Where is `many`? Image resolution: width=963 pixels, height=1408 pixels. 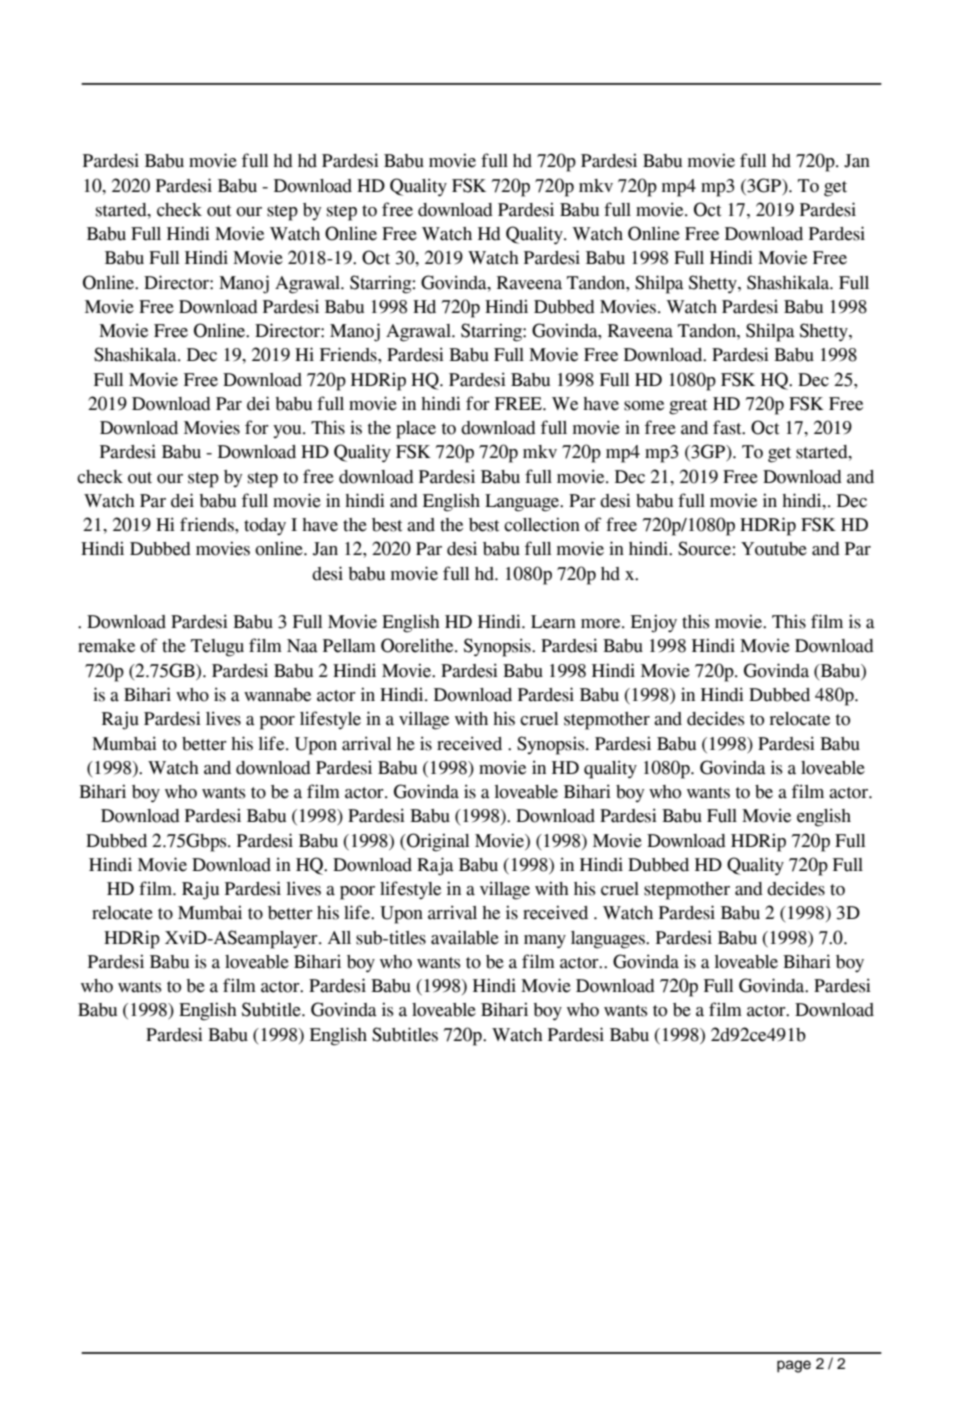 many is located at coordinates (545, 942).
